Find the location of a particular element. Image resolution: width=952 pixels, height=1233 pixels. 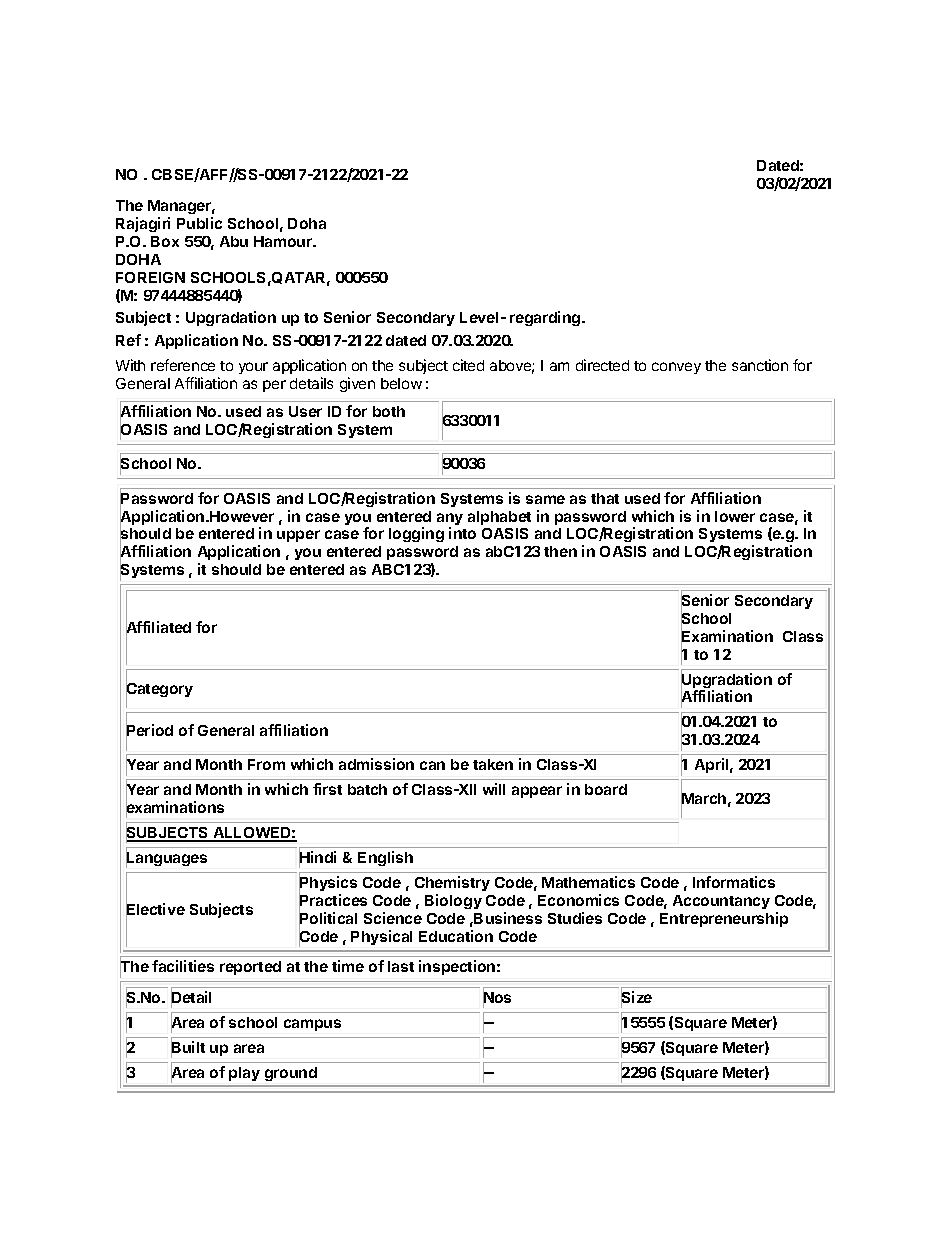

cited is located at coordinates (468, 365).
